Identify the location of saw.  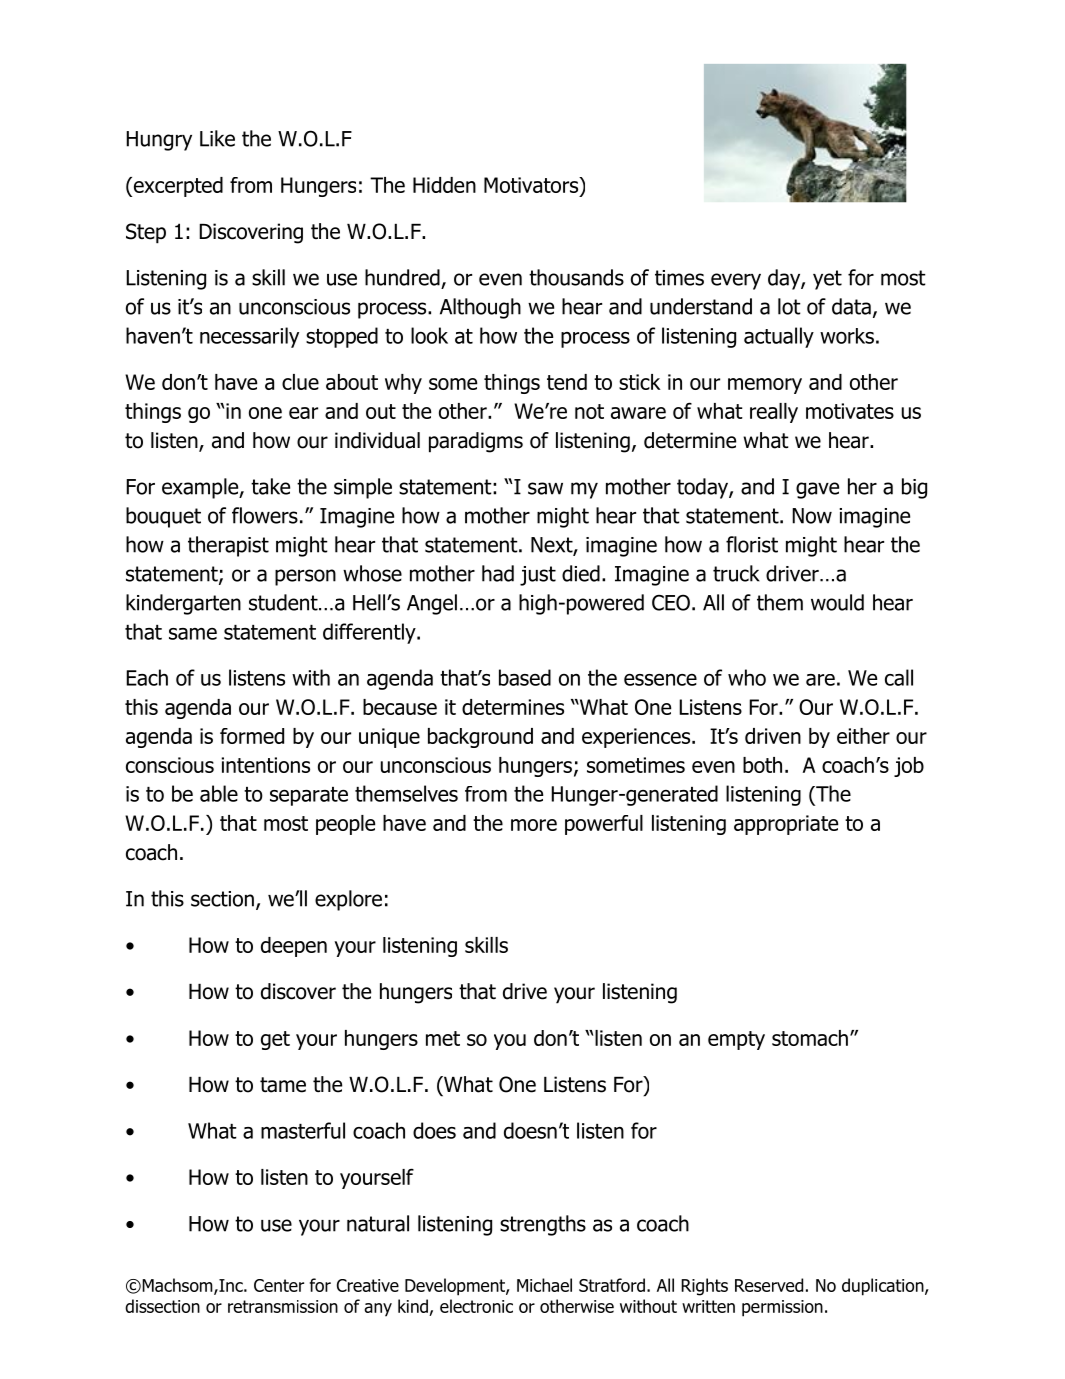
(545, 488).
